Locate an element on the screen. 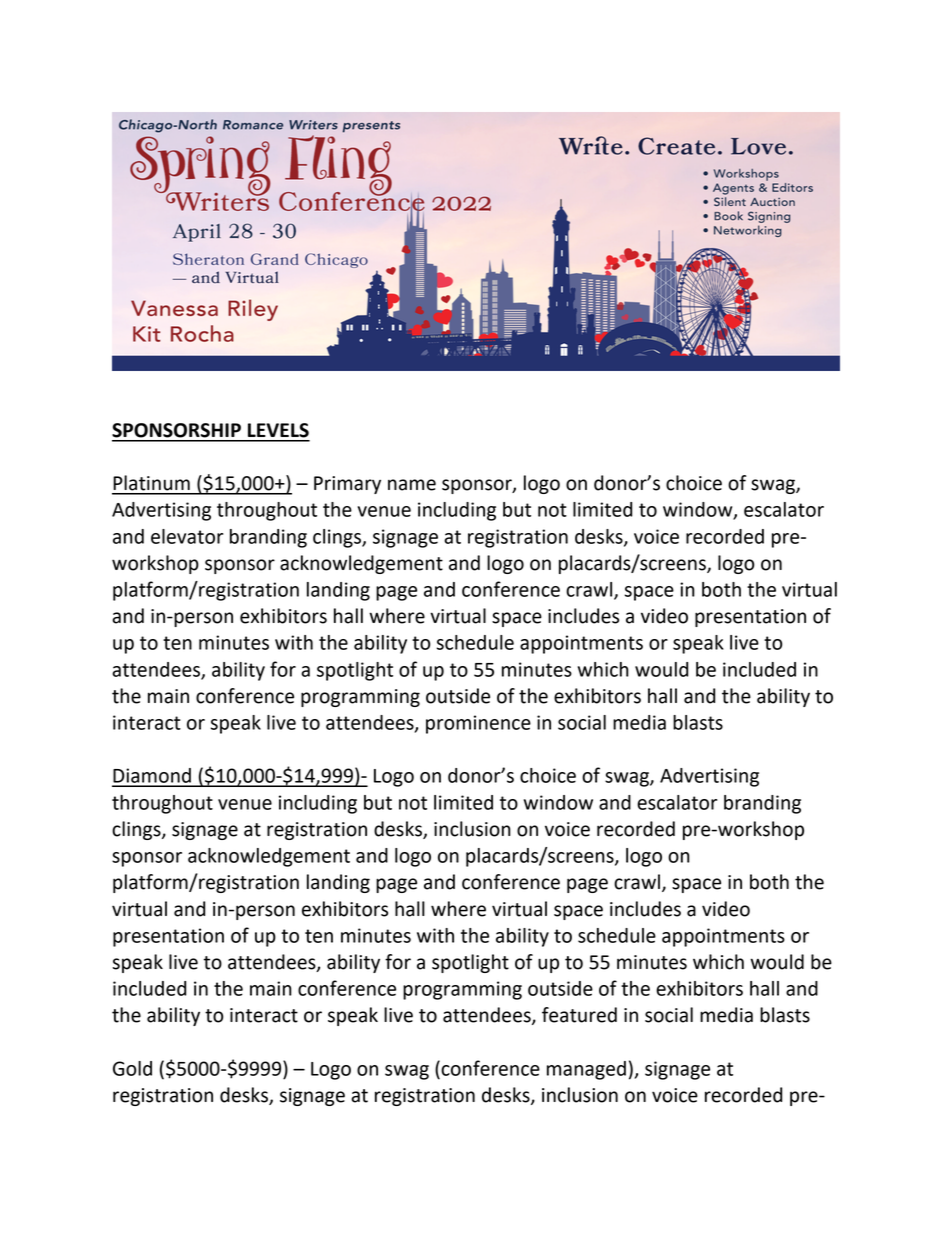 The height and width of the screenshot is (1233, 952). Gold is located at coordinates (132, 1068).
